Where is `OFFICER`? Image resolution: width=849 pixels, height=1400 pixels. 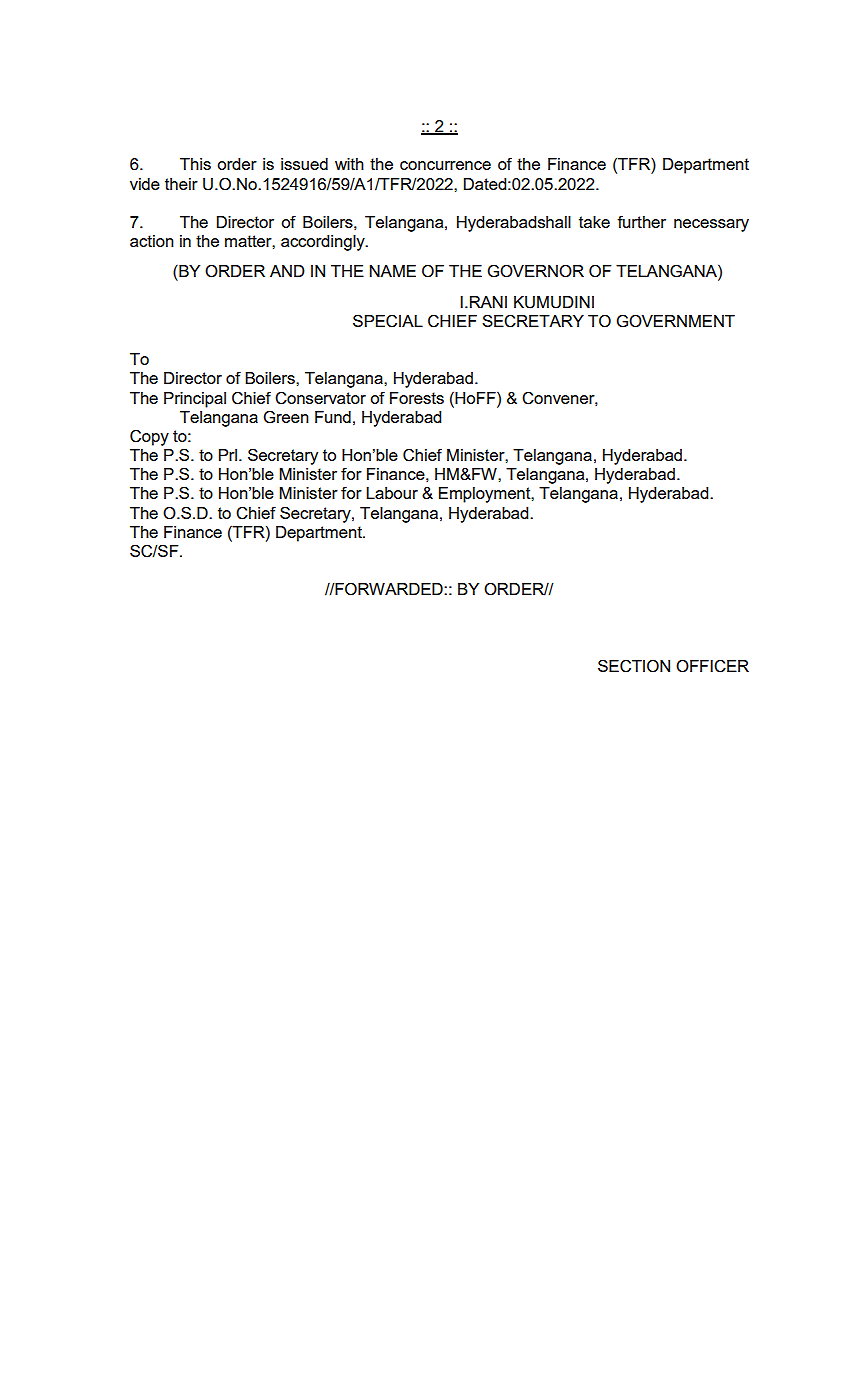 OFFICER is located at coordinates (712, 666).
